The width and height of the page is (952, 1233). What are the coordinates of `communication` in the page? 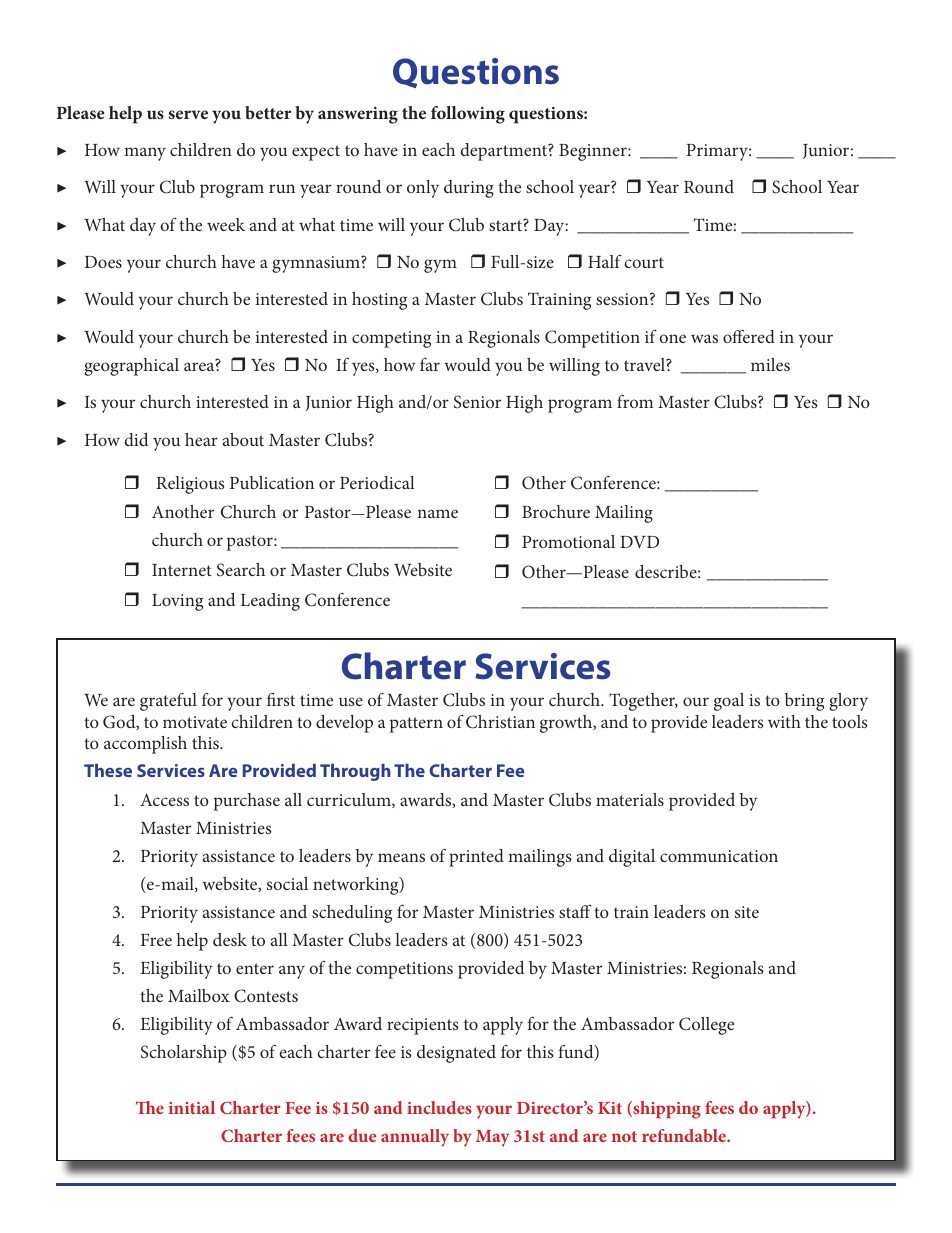 It's located at (719, 856).
